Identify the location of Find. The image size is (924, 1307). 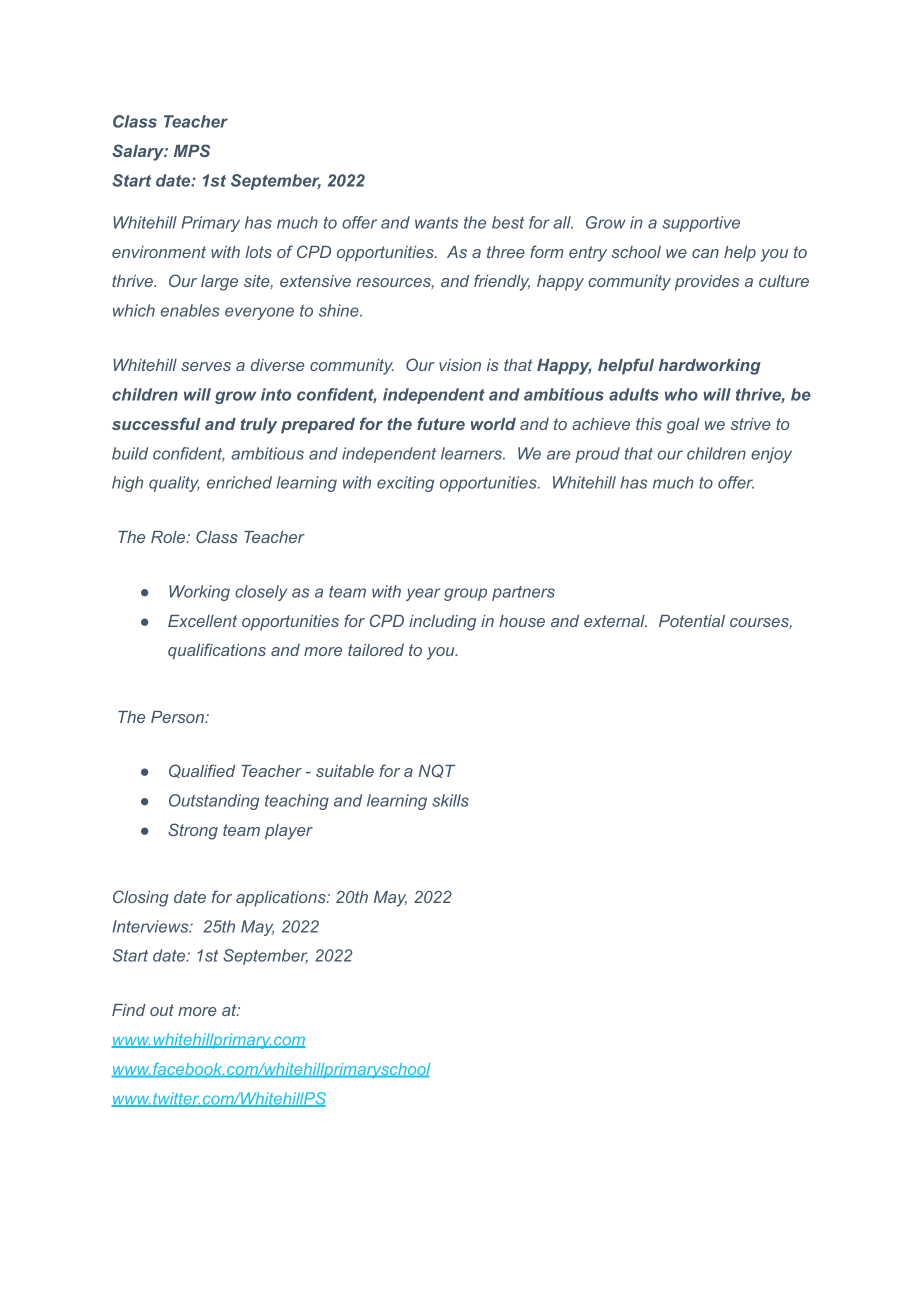
(129, 1010).
